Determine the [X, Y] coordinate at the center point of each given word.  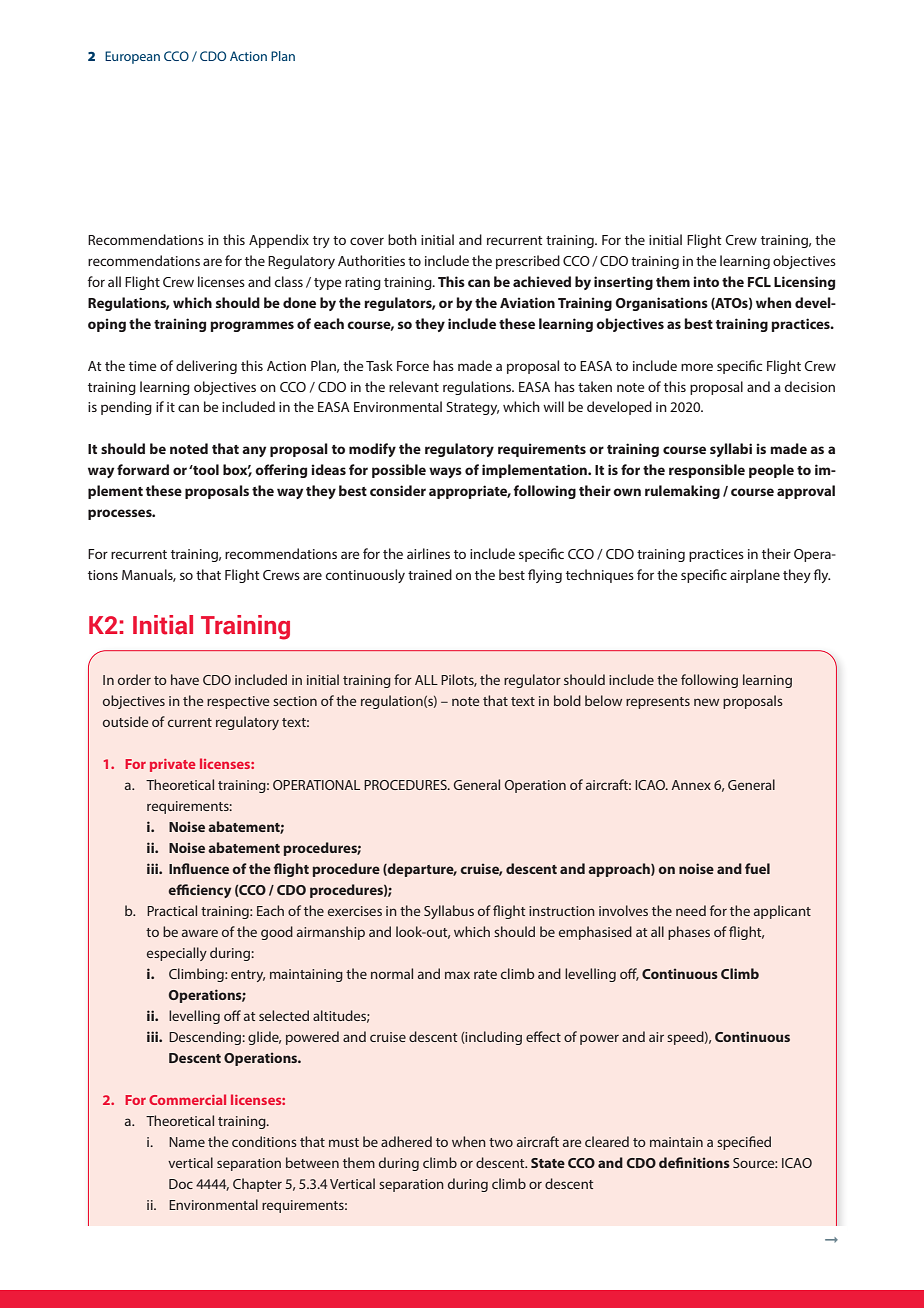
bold [567, 700]
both [402, 239]
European [132, 57]
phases [689, 933]
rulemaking [682, 492]
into [706, 281]
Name [187, 1142]
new [706, 702]
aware [200, 933]
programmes [252, 326]
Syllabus [449, 912]
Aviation [527, 302]
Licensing [804, 283]
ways [445, 472]
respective [238, 702]
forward [143, 469]
